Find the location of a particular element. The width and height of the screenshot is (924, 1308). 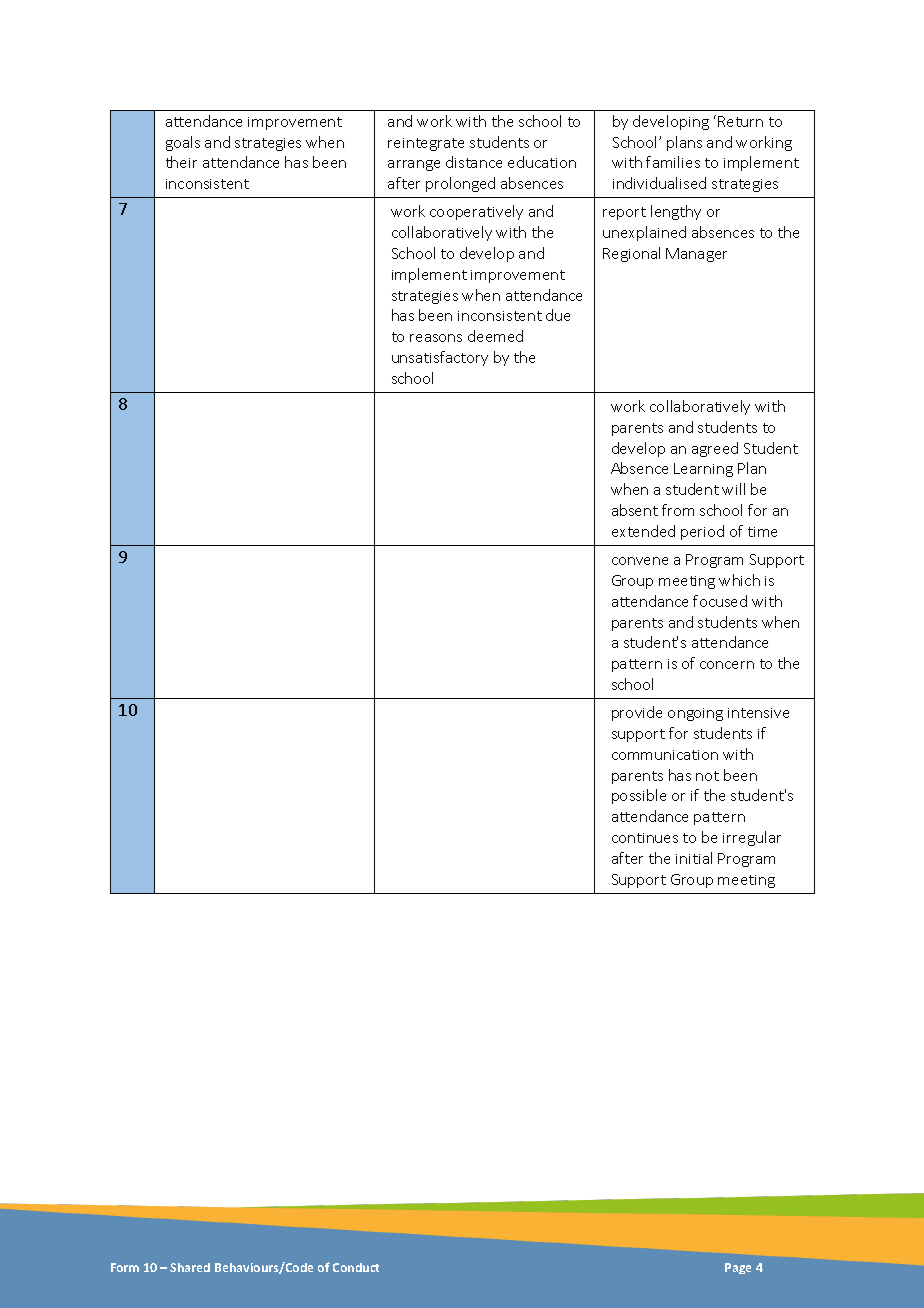

ongoing is located at coordinates (695, 714).
